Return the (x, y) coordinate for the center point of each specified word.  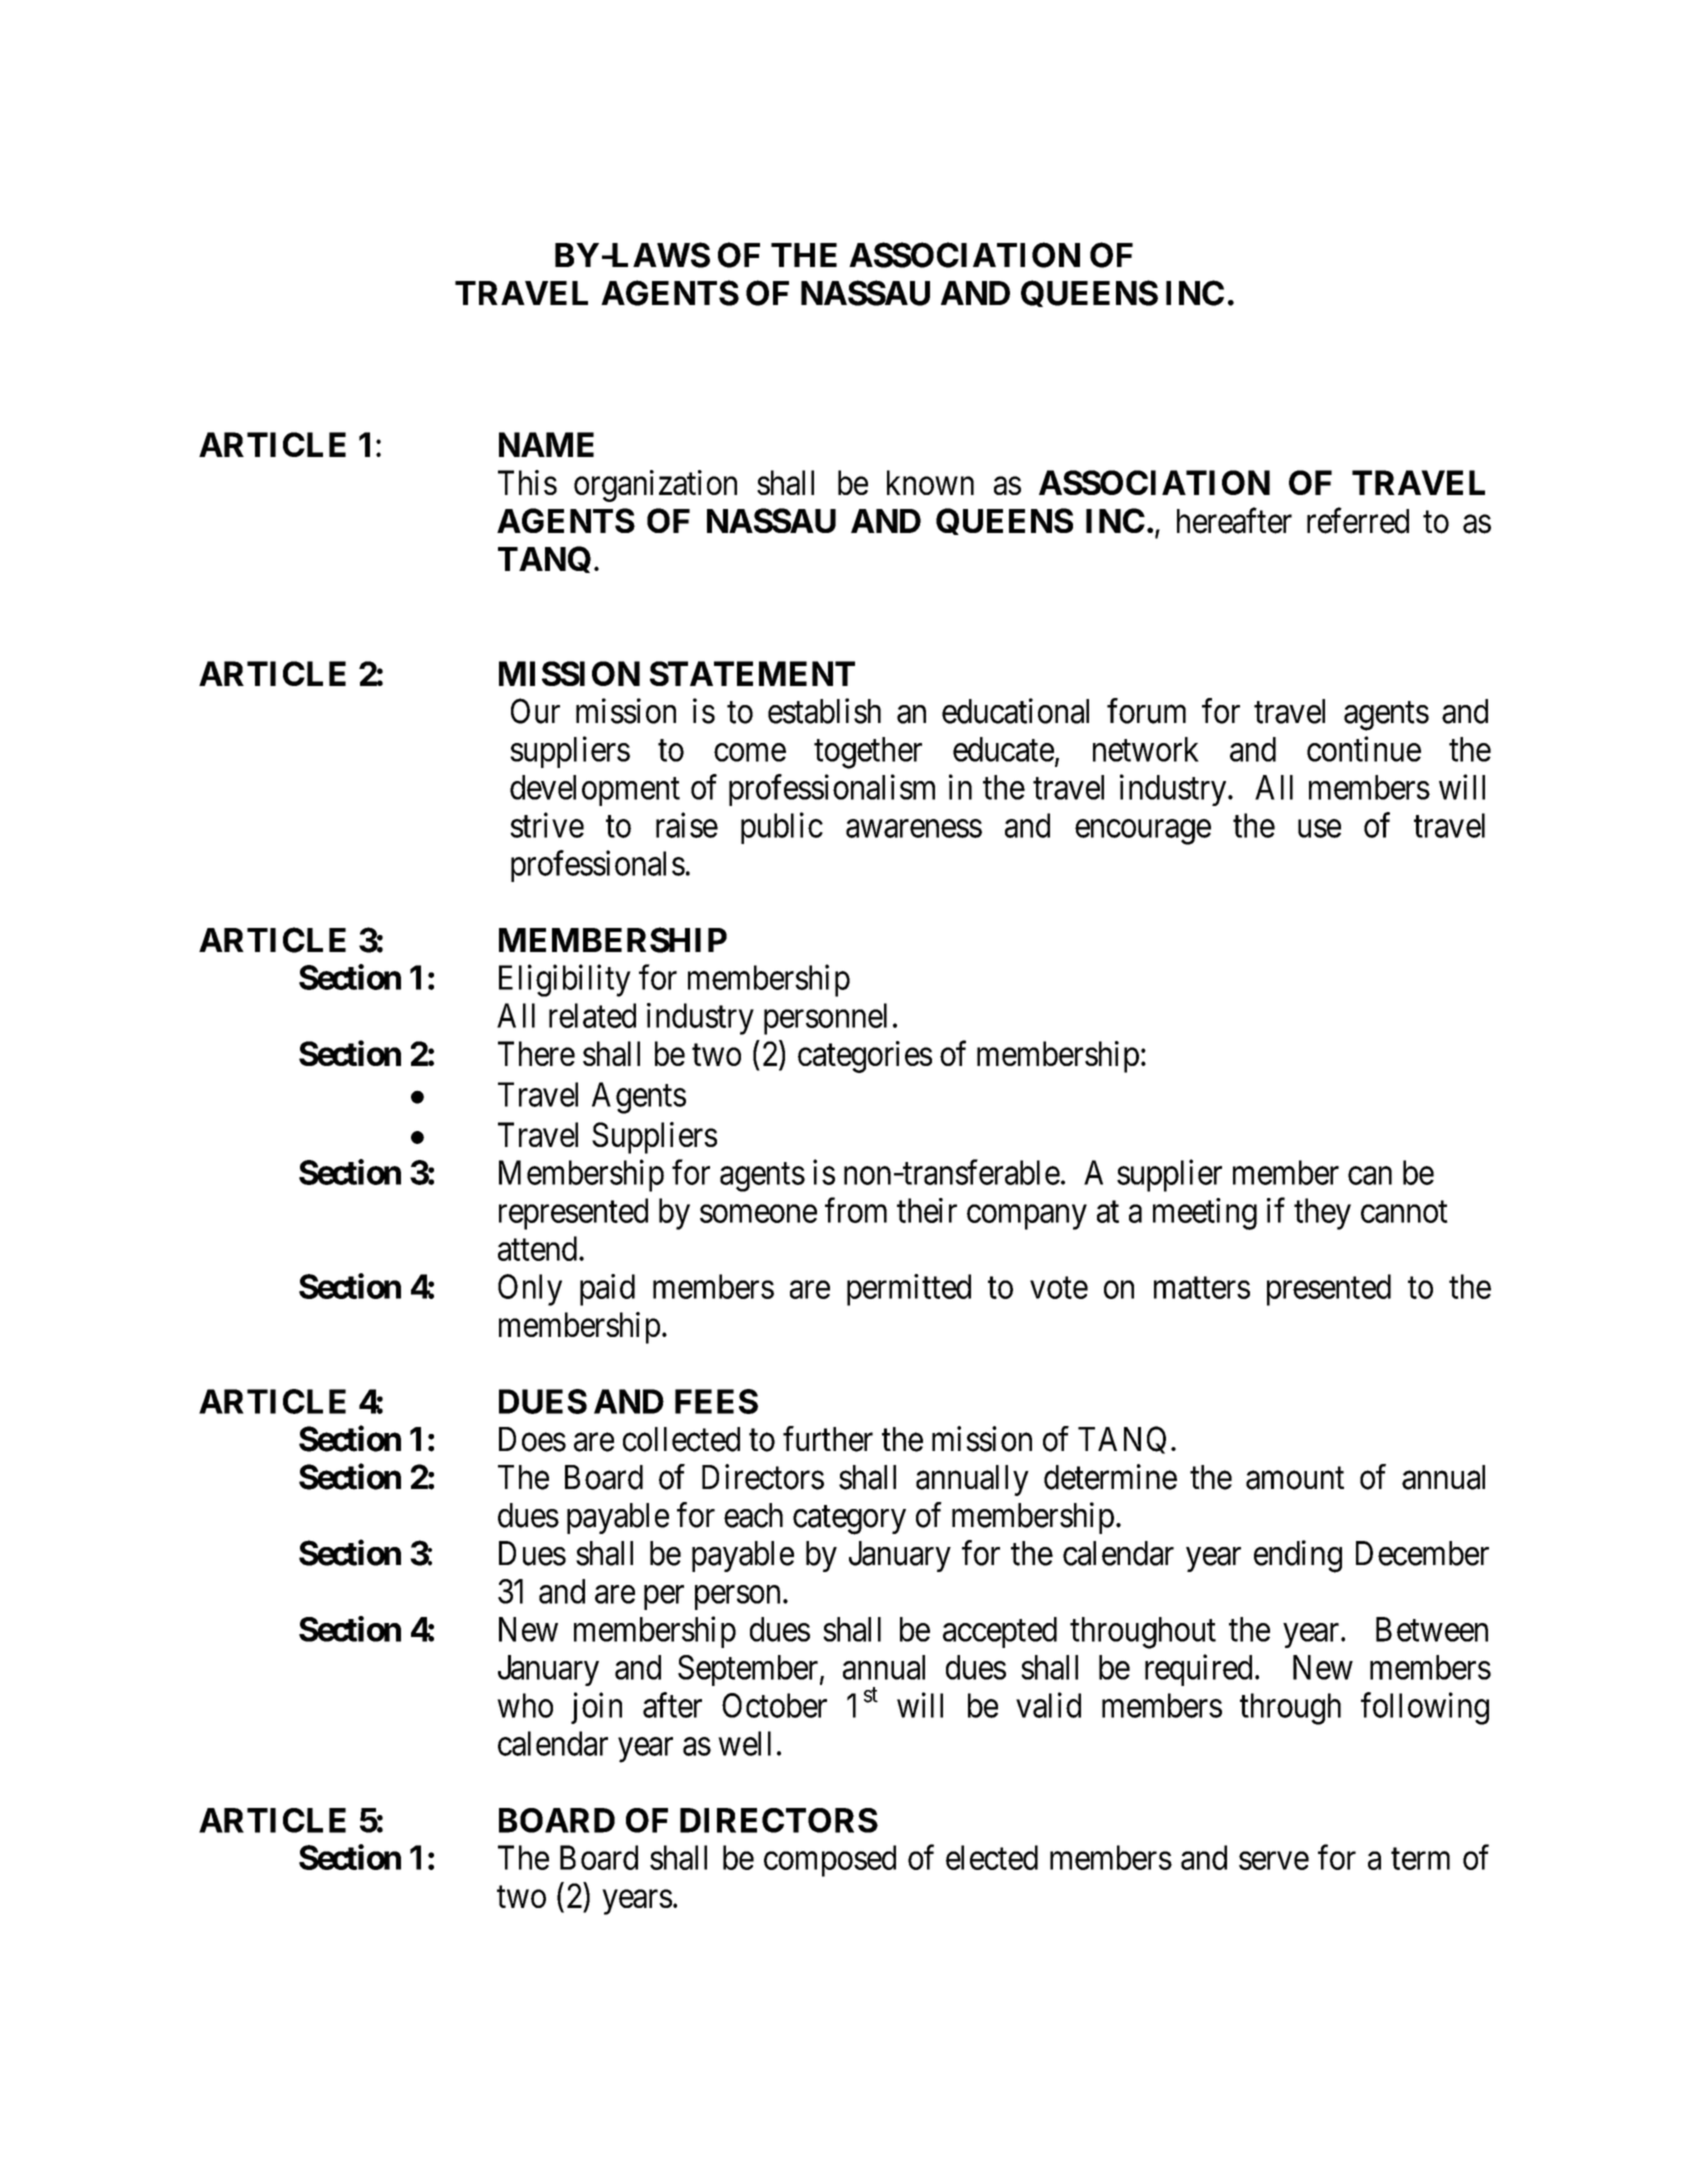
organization (655, 486)
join (596, 1708)
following (1425, 1708)
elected (992, 1857)
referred (1358, 521)
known (930, 482)
